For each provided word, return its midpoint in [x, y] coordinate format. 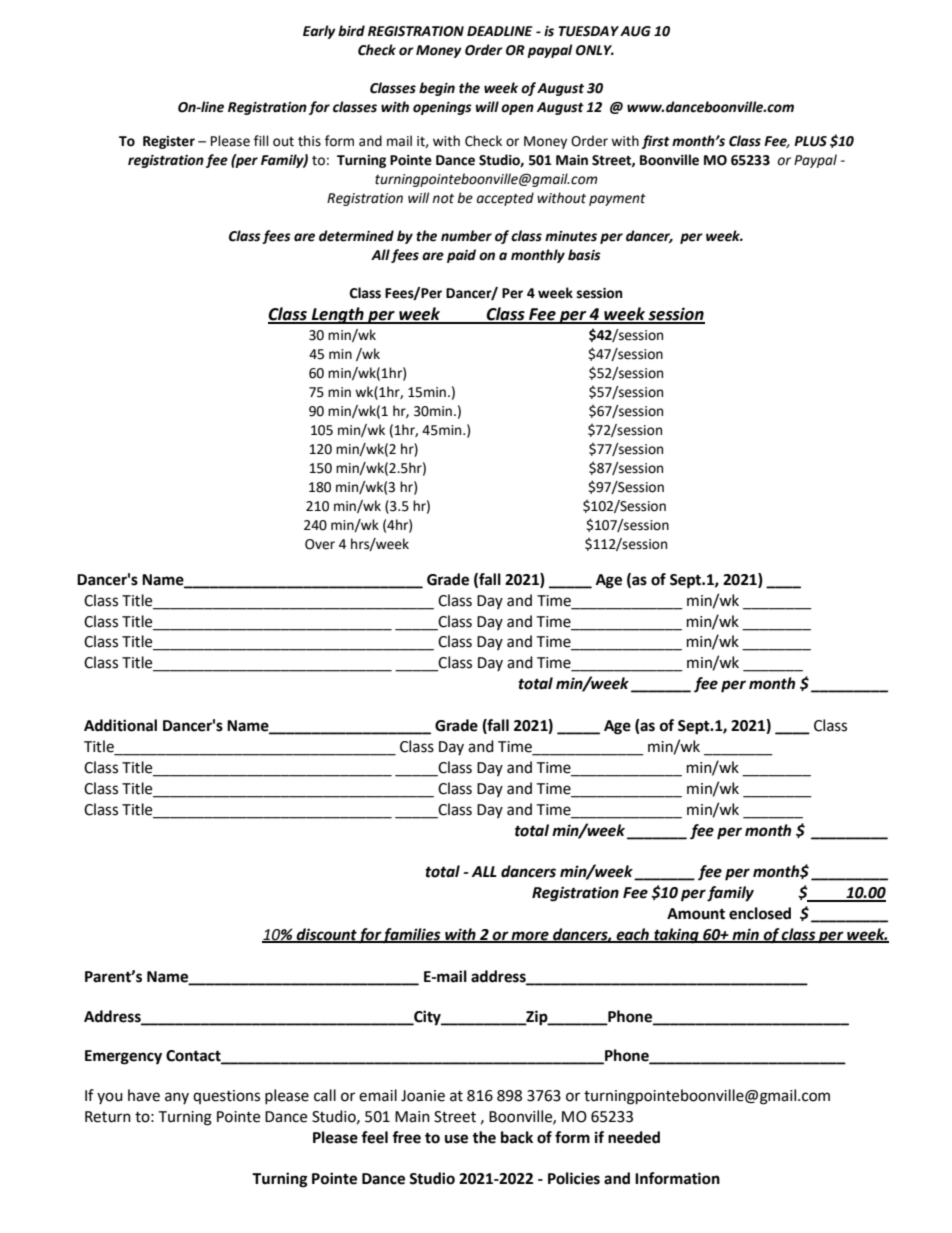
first [656, 142]
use [456, 1139]
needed [634, 1137]
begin [437, 89]
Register [169, 142]
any [177, 1098]
